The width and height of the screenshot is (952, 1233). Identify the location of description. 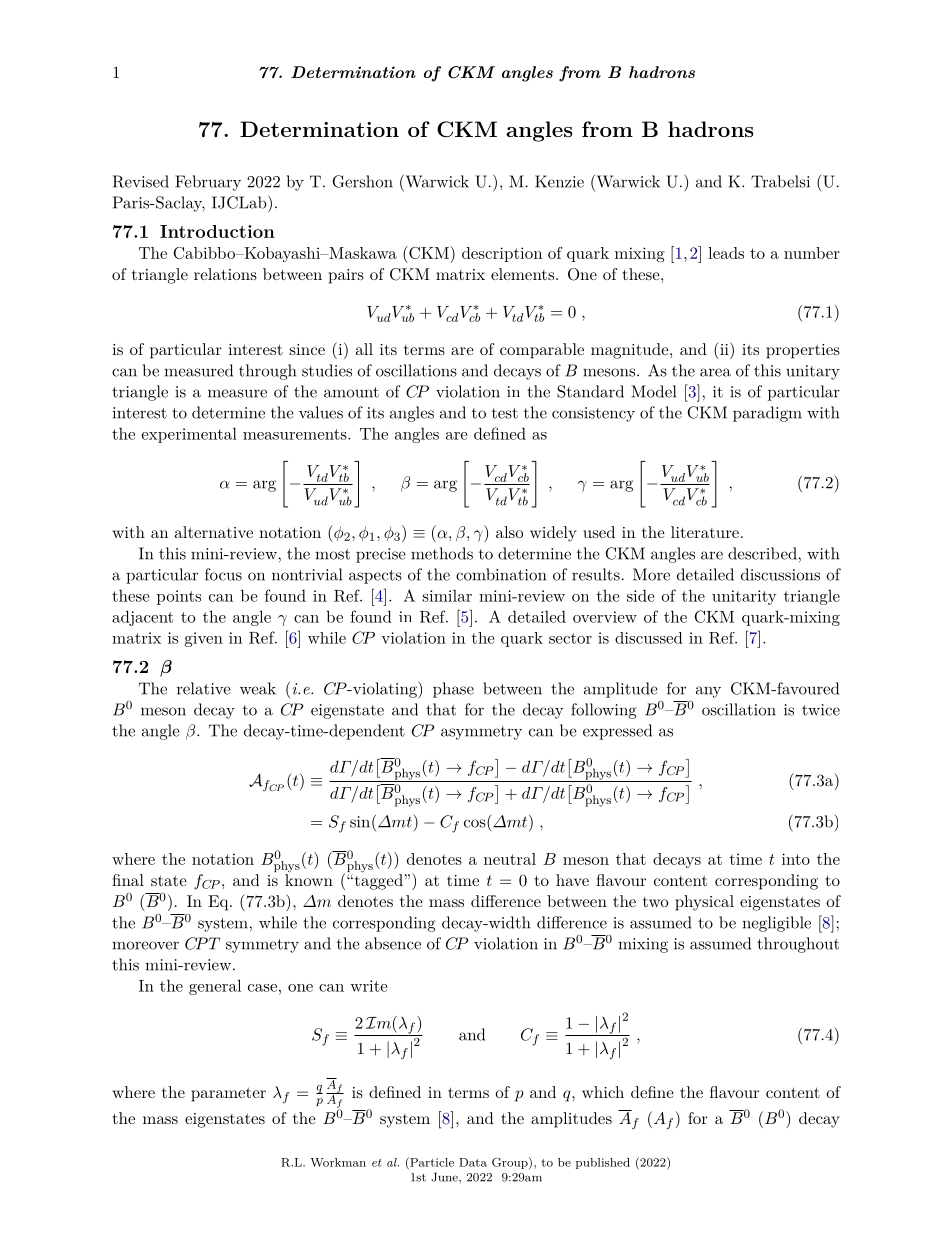
(502, 254).
